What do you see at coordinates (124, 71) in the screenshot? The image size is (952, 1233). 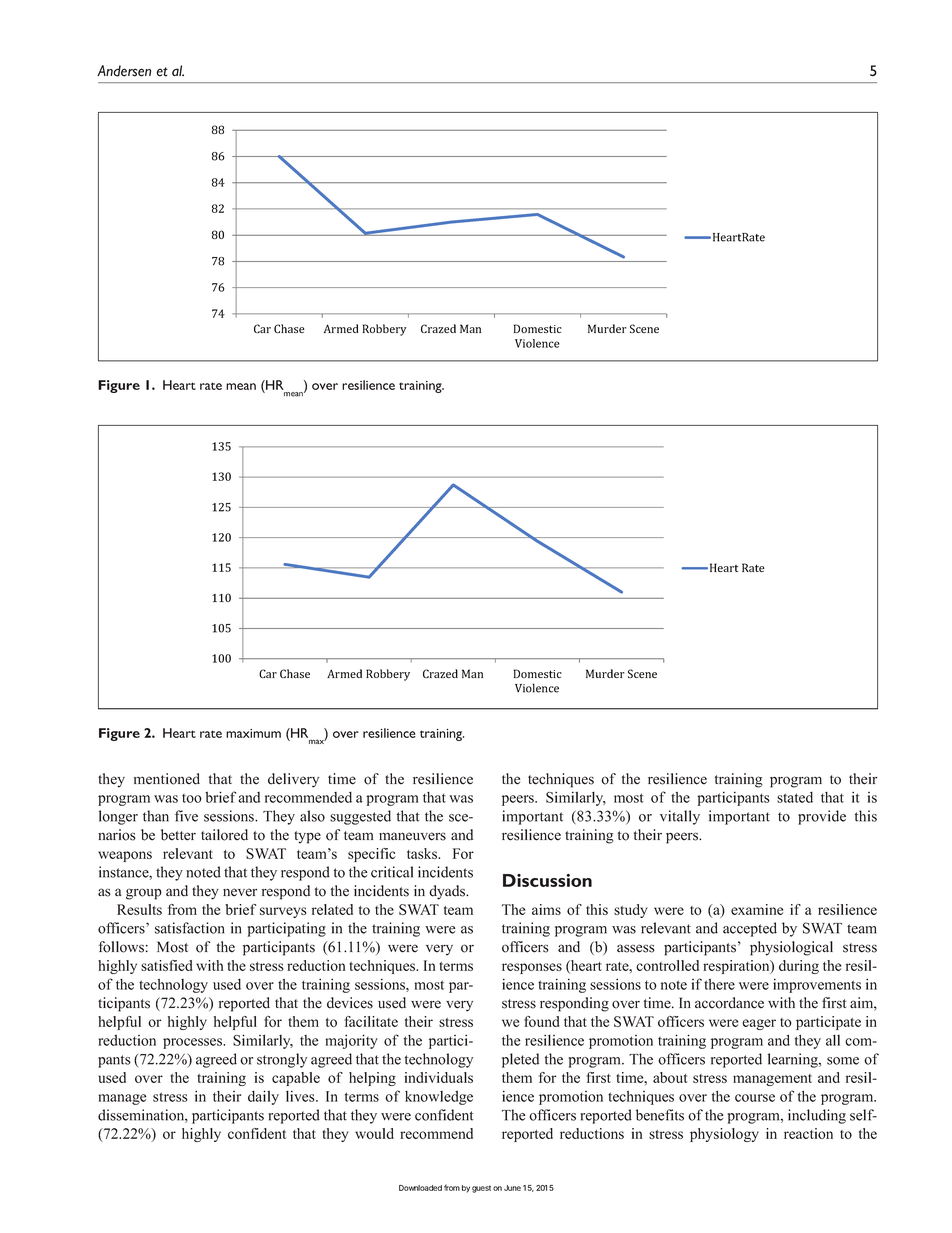 I see `Andersen` at bounding box center [124, 71].
